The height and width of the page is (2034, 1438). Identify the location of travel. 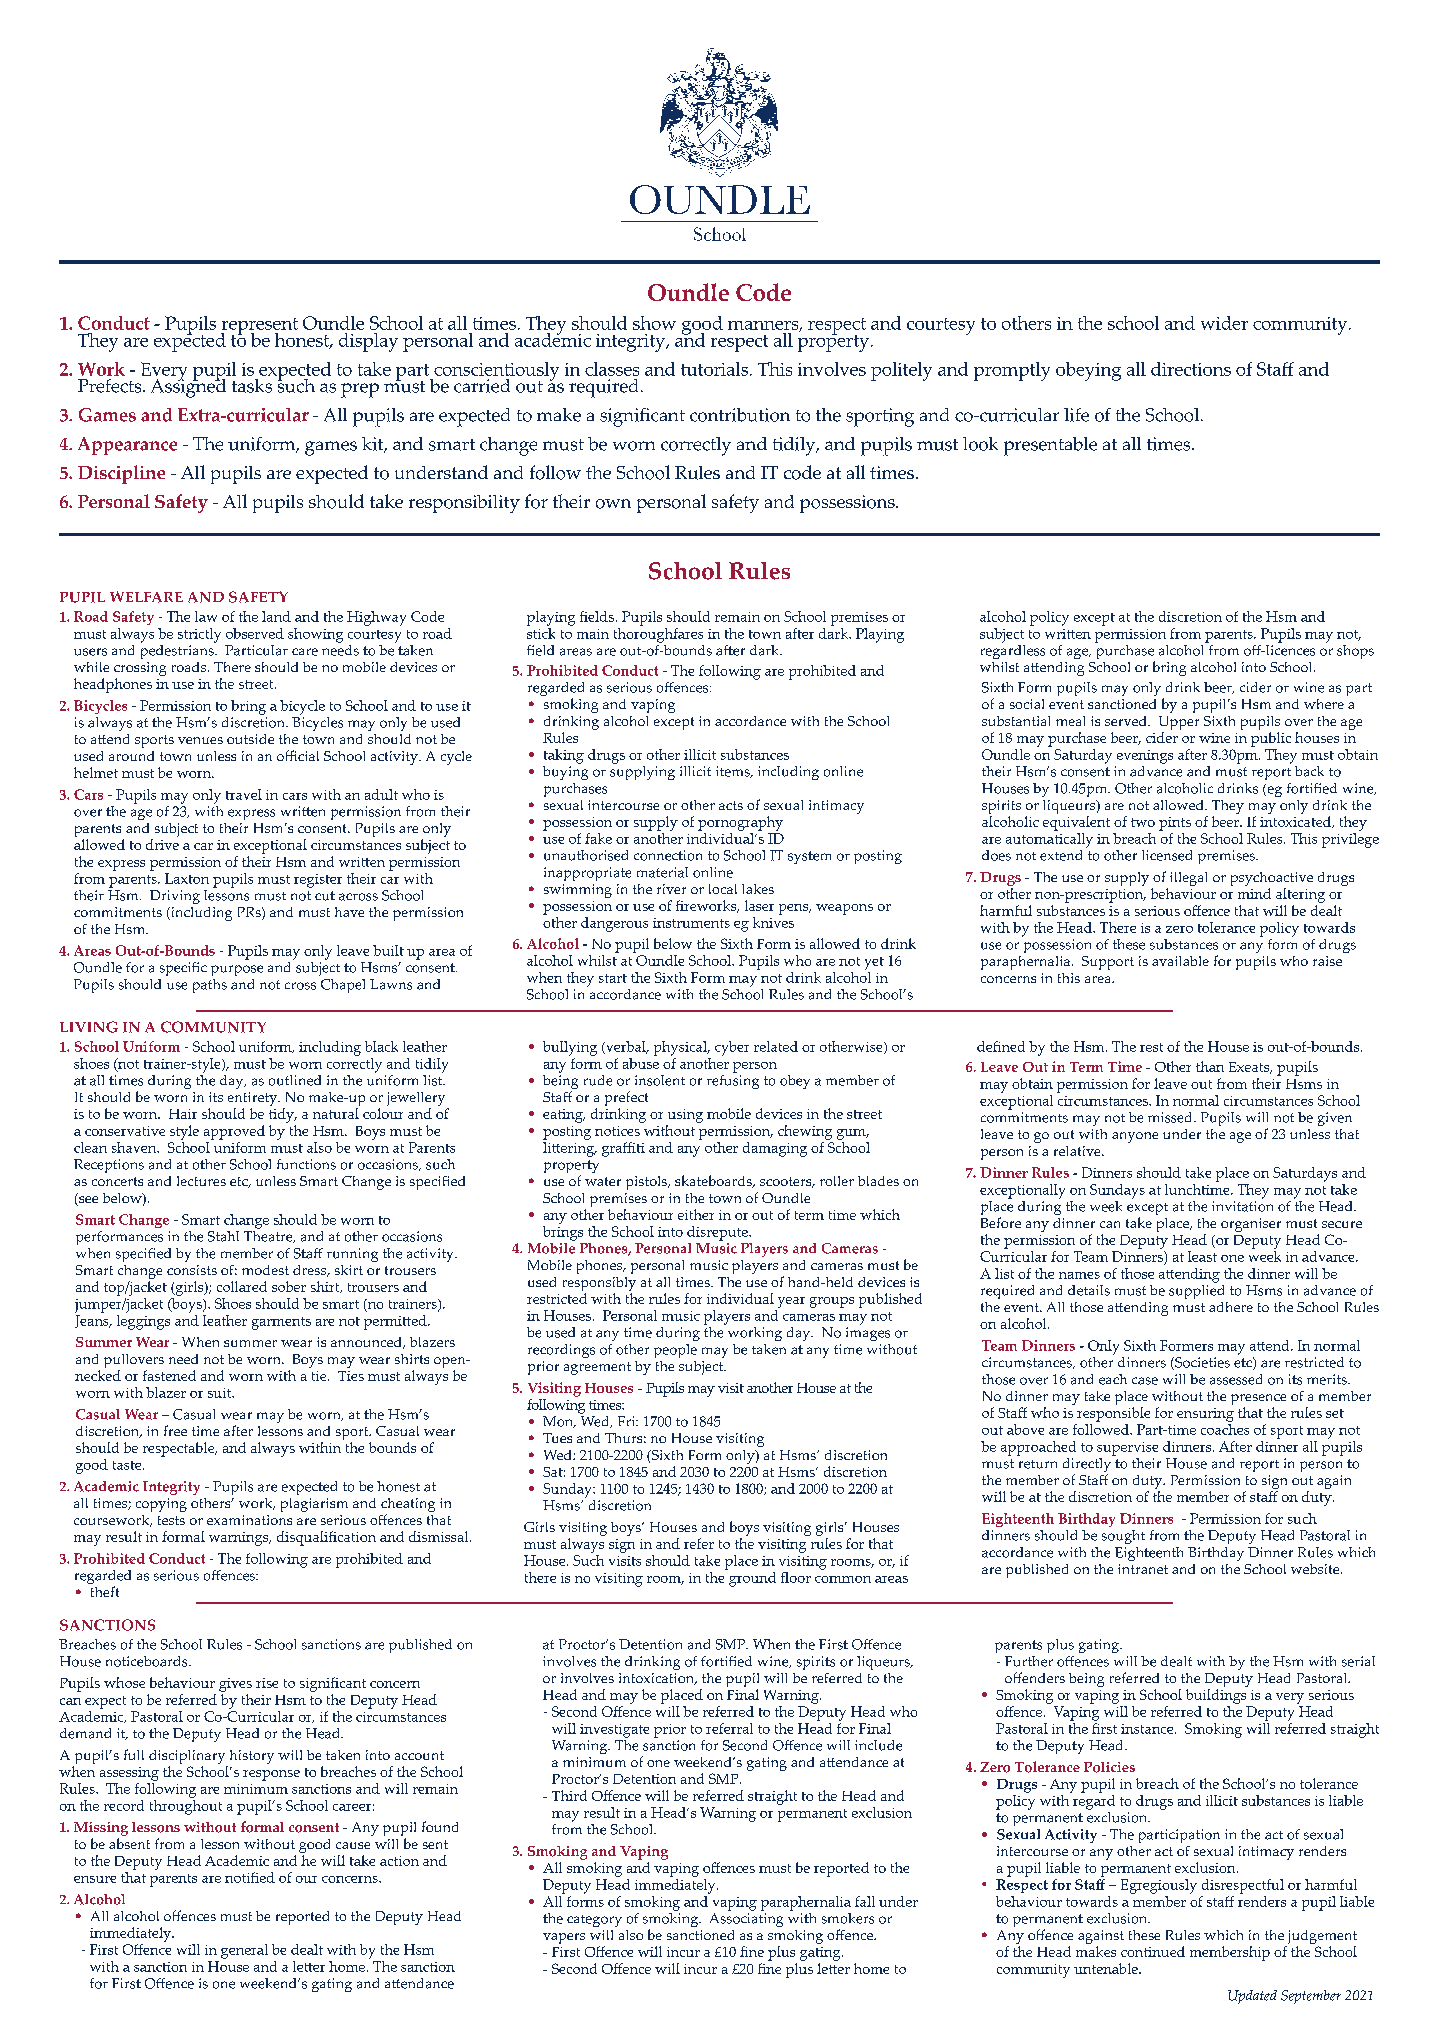
(244, 794).
